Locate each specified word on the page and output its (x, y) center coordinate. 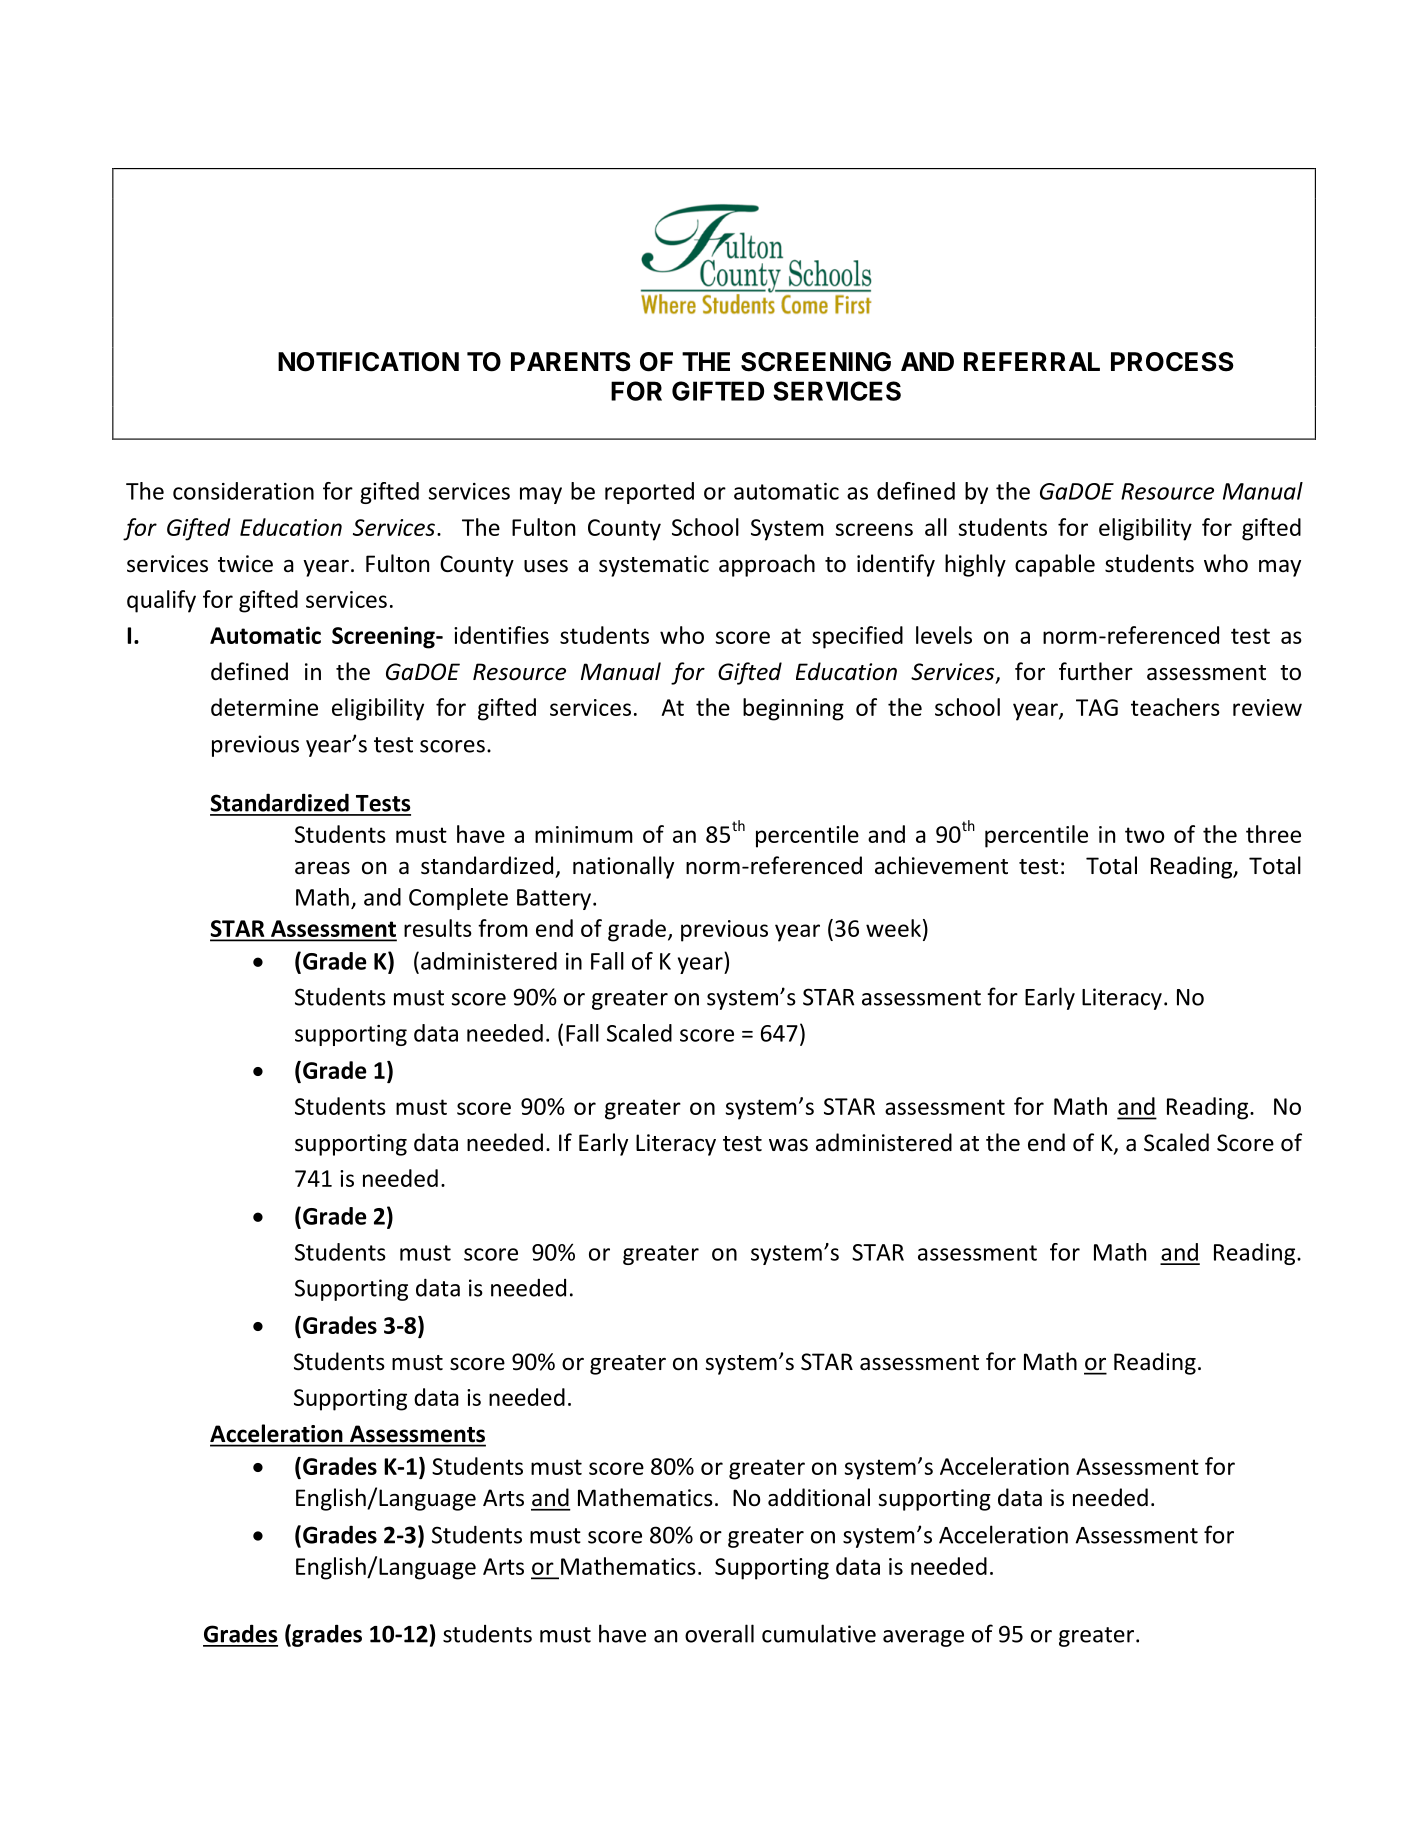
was (788, 1145)
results (438, 928)
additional (819, 1497)
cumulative (819, 1633)
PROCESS (1172, 362)
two (1144, 835)
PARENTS (571, 362)
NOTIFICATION (368, 362)
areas (322, 868)
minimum (584, 834)
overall (719, 1633)
